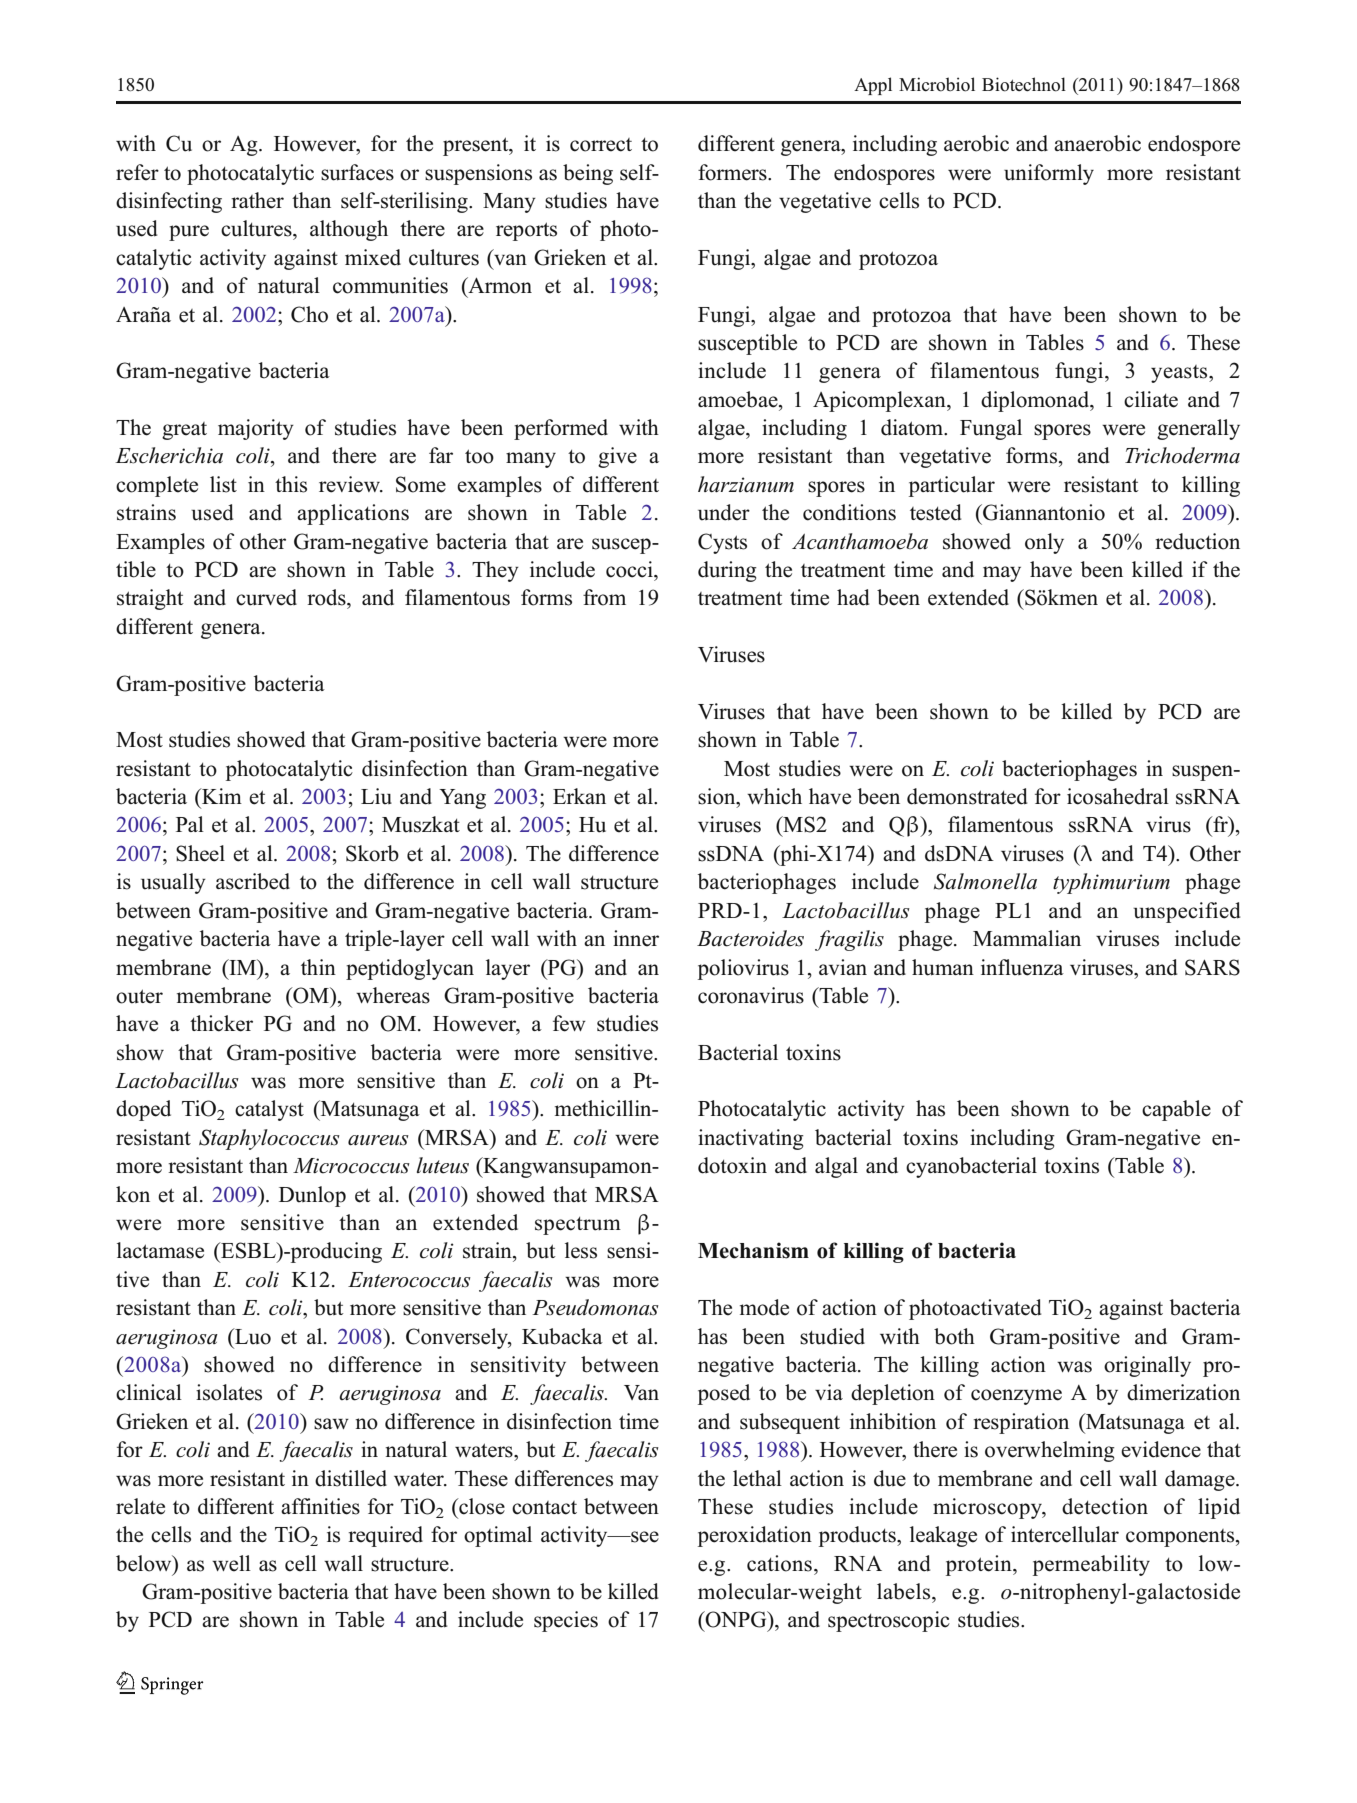 This screenshot has width=1357, height=1803. I want to click on catalyst, so click(269, 1110).
